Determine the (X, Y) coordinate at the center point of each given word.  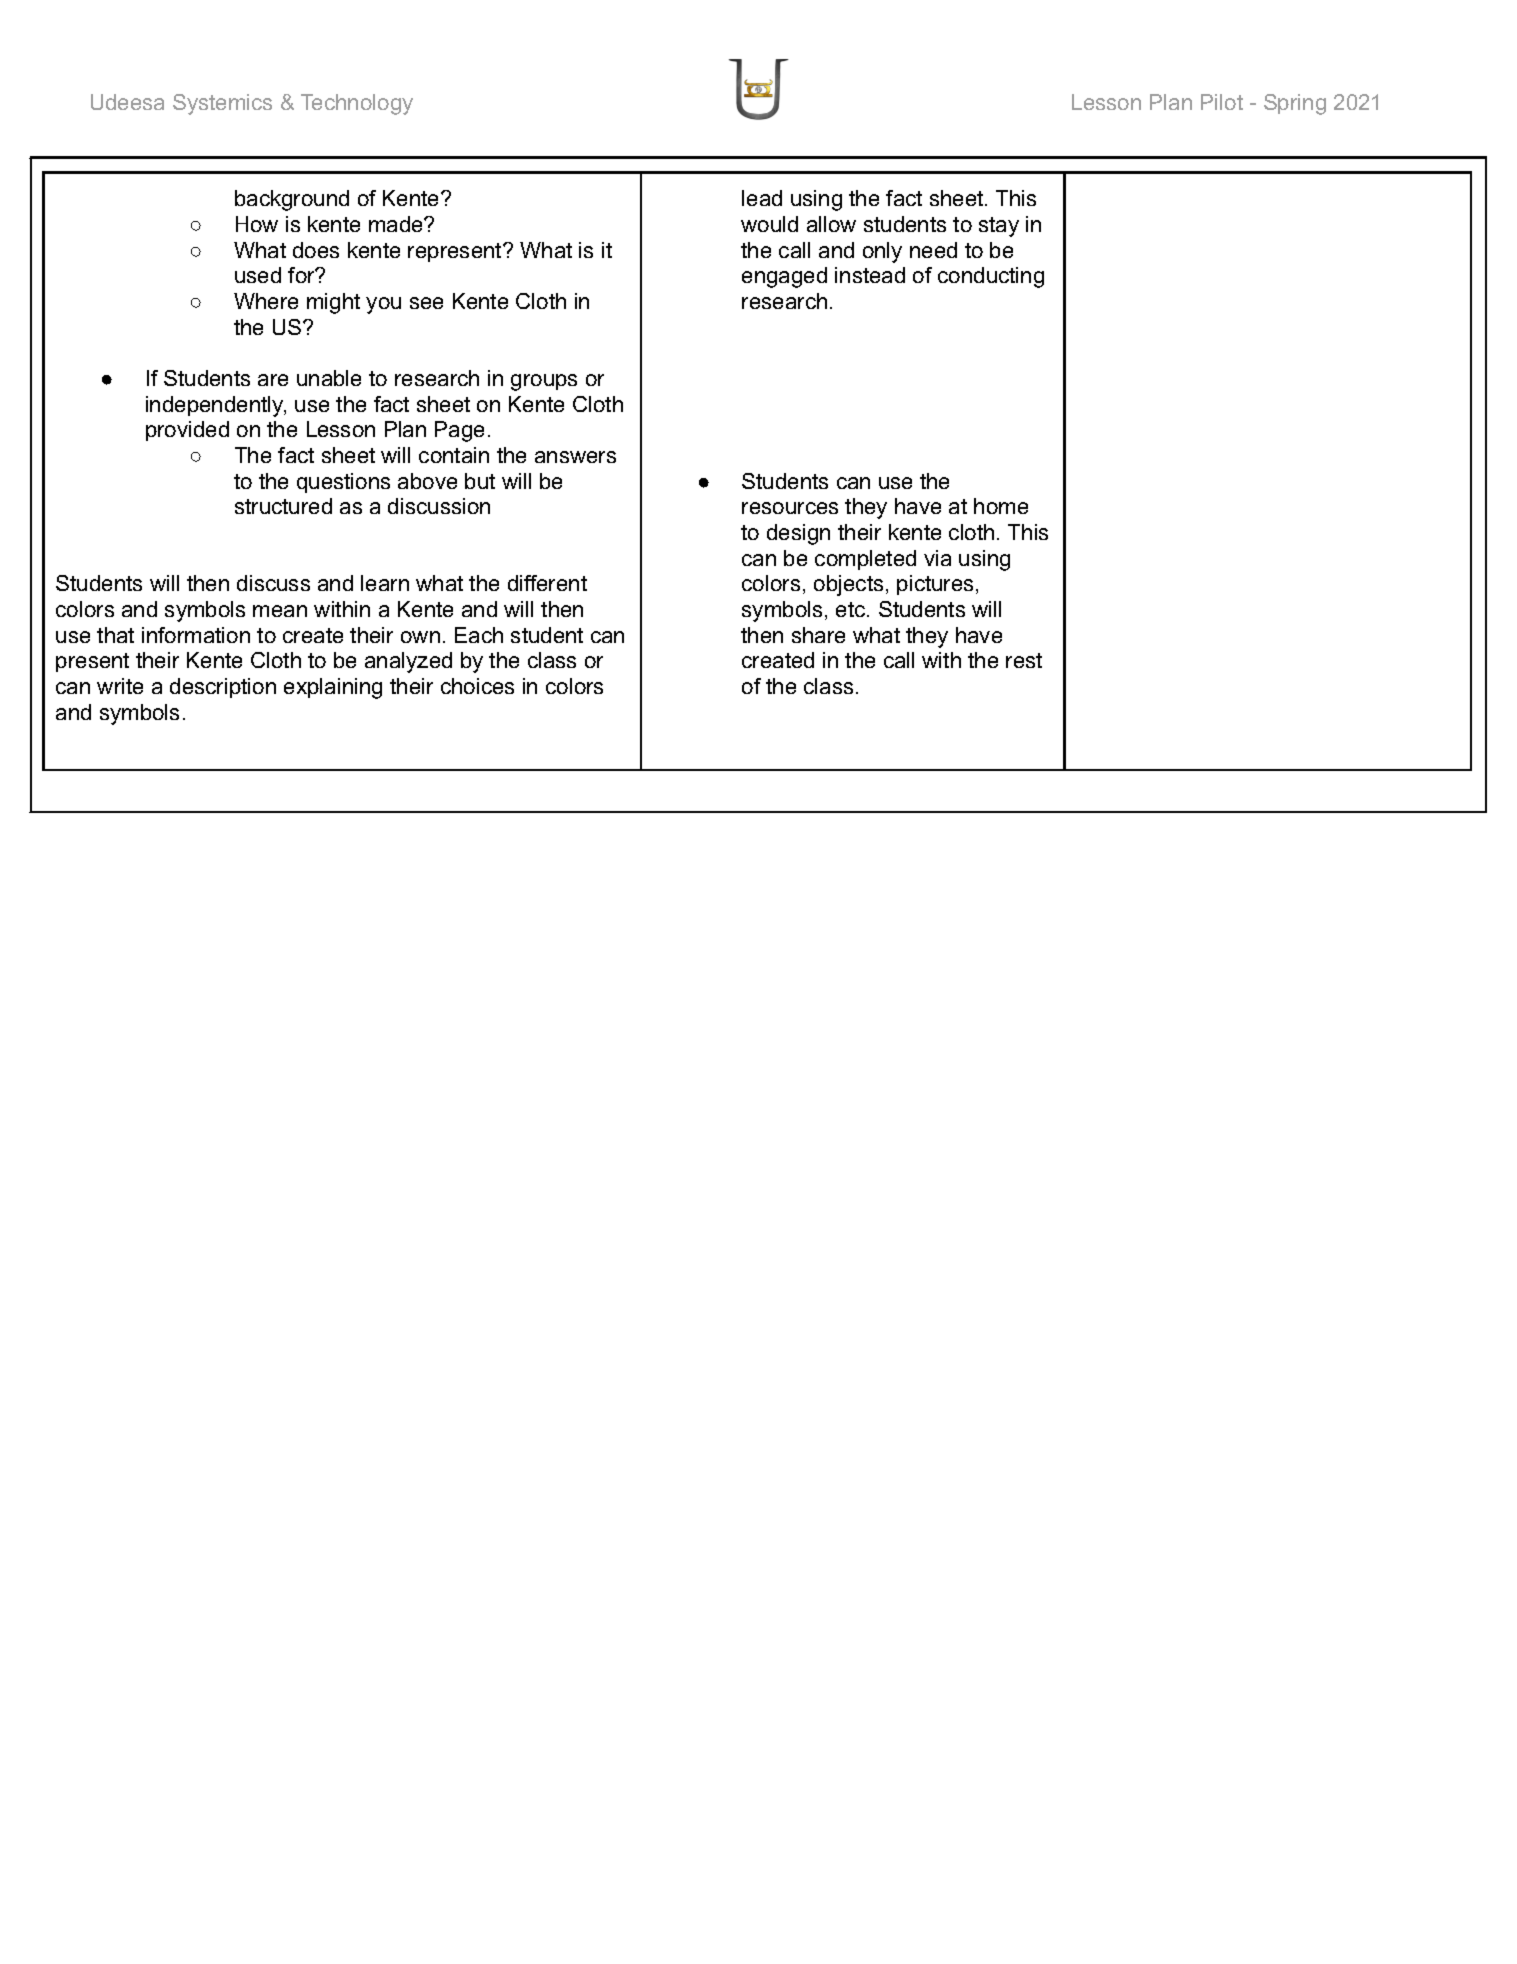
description (223, 688)
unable (329, 378)
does (316, 250)
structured (283, 506)
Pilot (1222, 102)
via (937, 558)
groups (544, 382)
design (798, 534)
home (1001, 506)
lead (762, 198)
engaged (784, 277)
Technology (357, 104)
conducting (991, 277)
